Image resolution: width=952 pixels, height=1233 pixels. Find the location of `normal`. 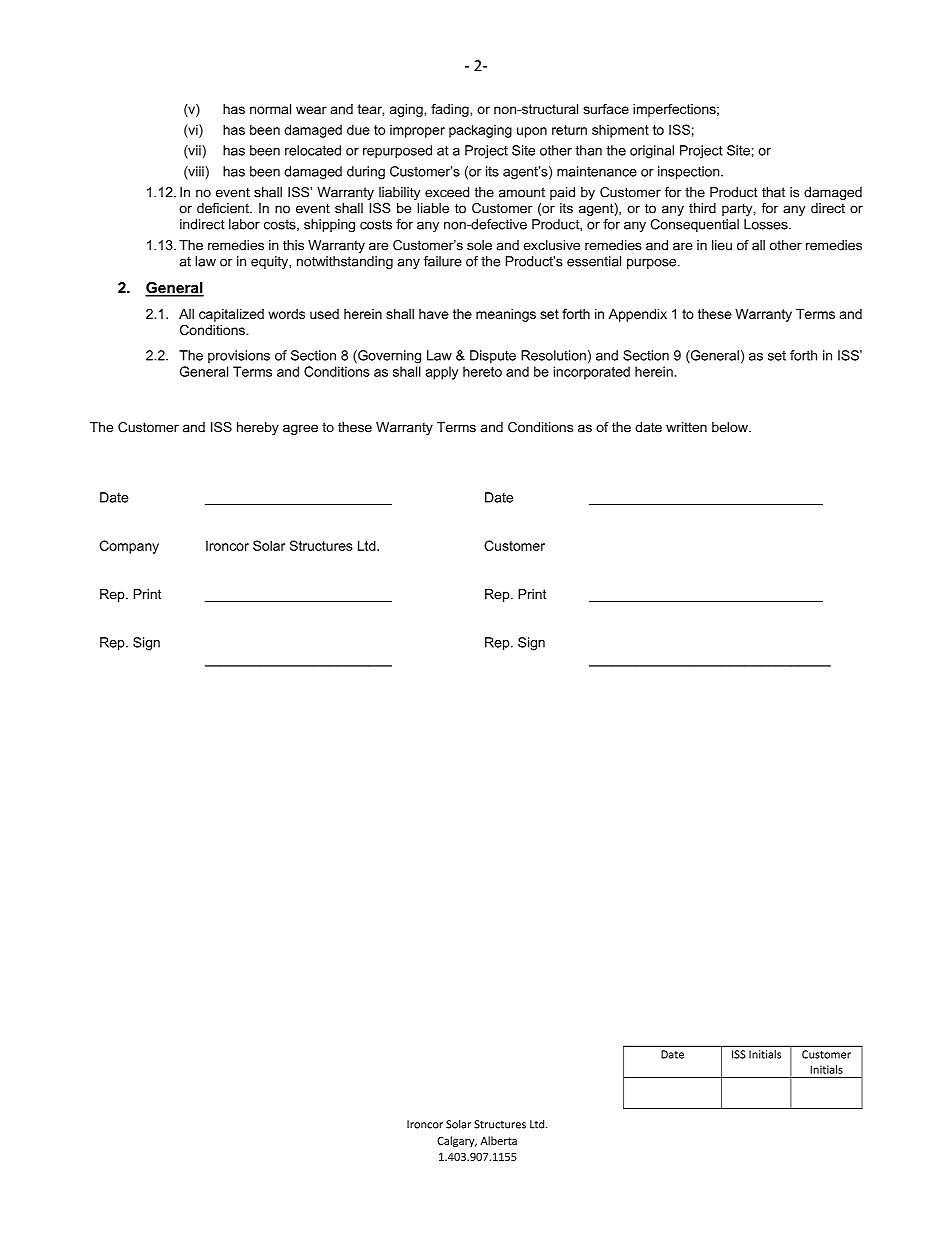

normal is located at coordinates (270, 109).
